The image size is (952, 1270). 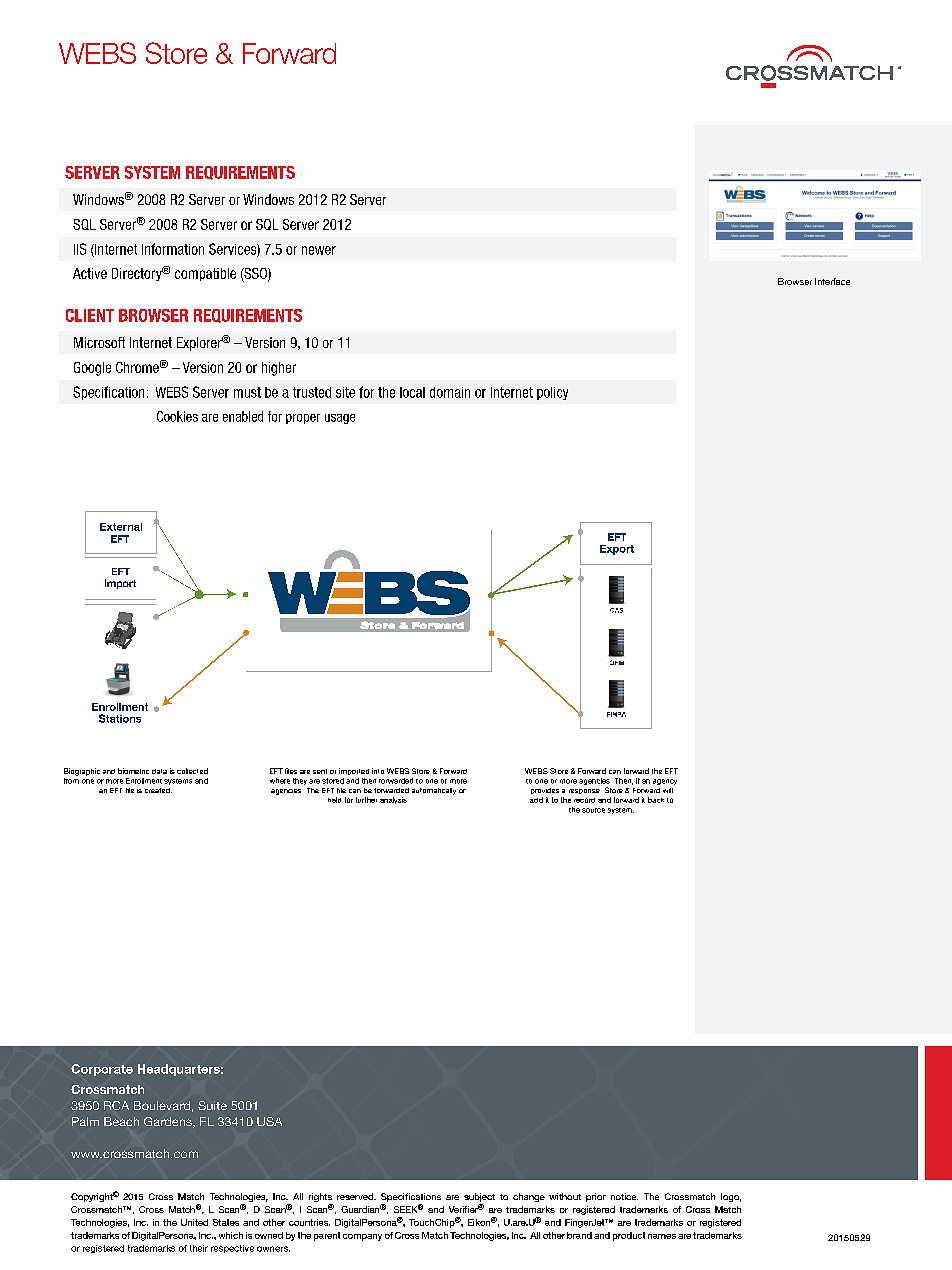 I want to click on logo, so click(x=731, y=1197).
